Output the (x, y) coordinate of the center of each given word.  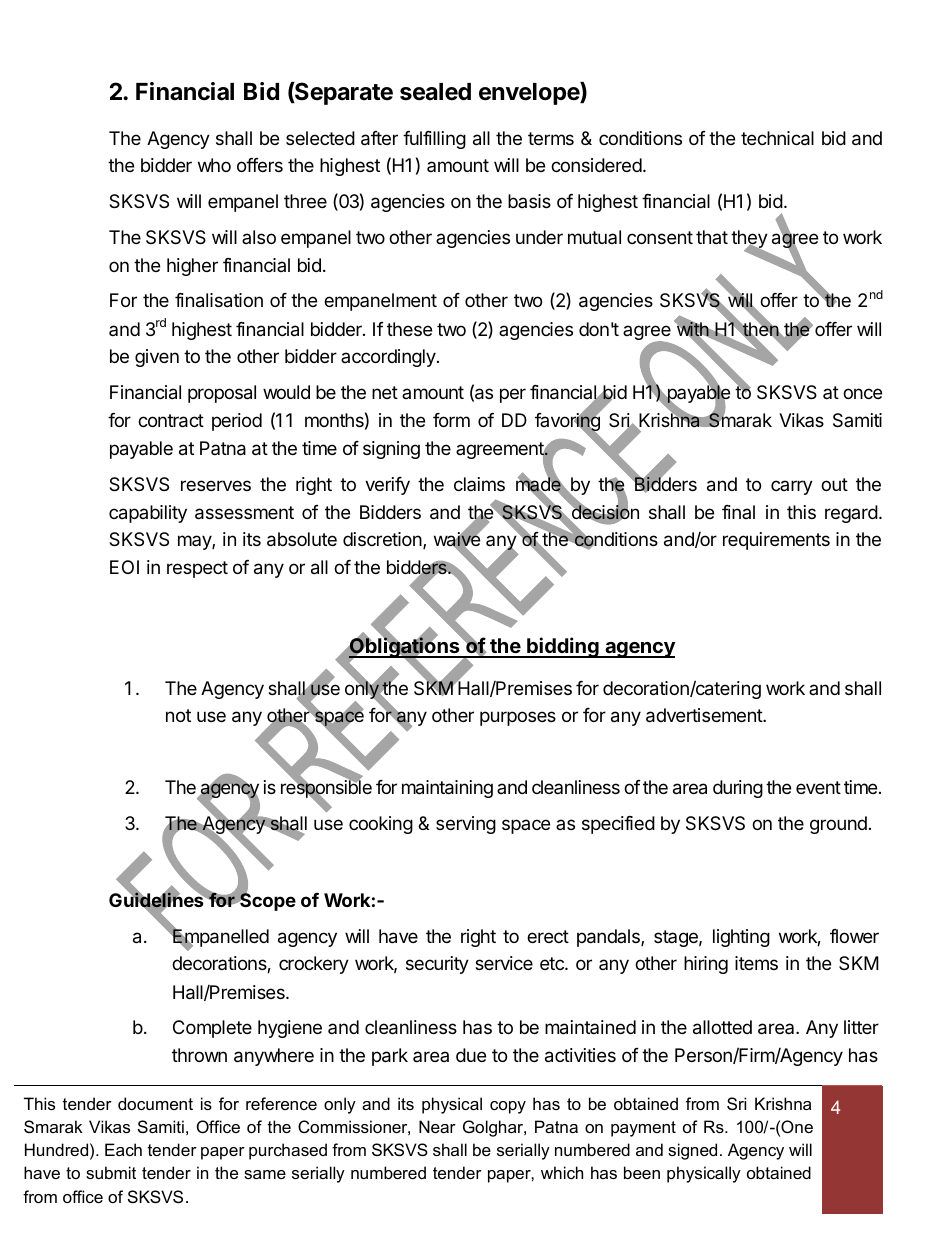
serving (466, 825)
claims (479, 484)
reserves (216, 485)
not (178, 715)
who (214, 165)
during (738, 789)
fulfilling (434, 140)
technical (777, 138)
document (155, 1103)
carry (792, 487)
